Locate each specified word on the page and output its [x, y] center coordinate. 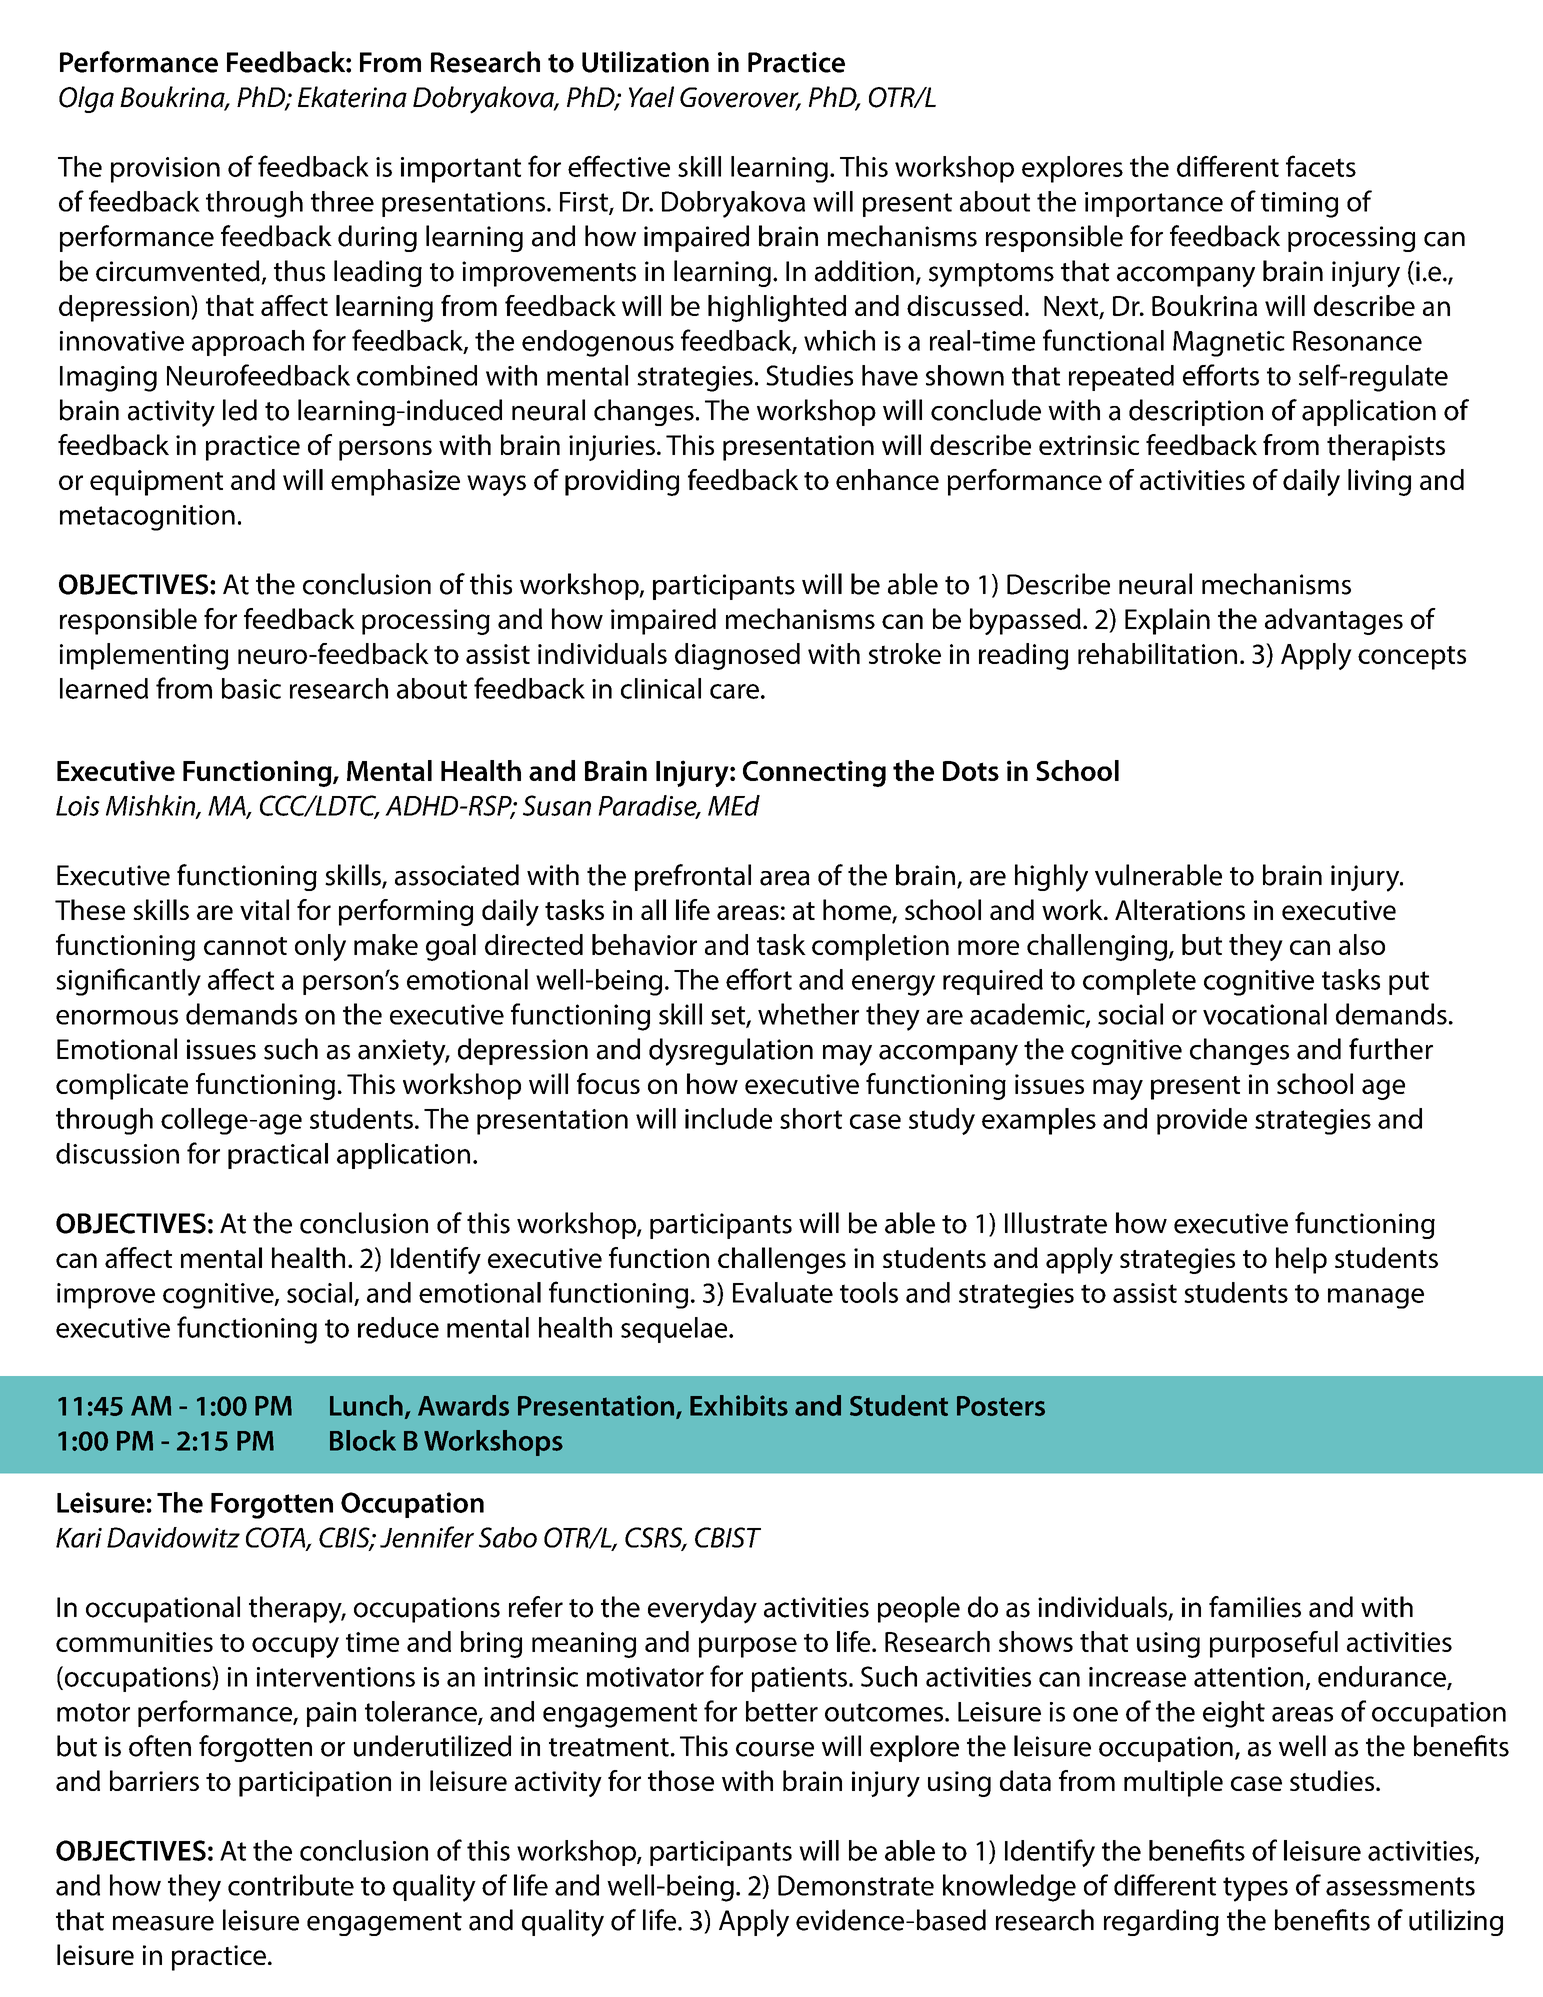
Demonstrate [856, 1885]
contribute [291, 1885]
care [734, 691]
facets [1321, 166]
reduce [398, 1327]
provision [165, 170]
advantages [1334, 621]
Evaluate [783, 1292]
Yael [651, 97]
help [1301, 1260]
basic [251, 688]
